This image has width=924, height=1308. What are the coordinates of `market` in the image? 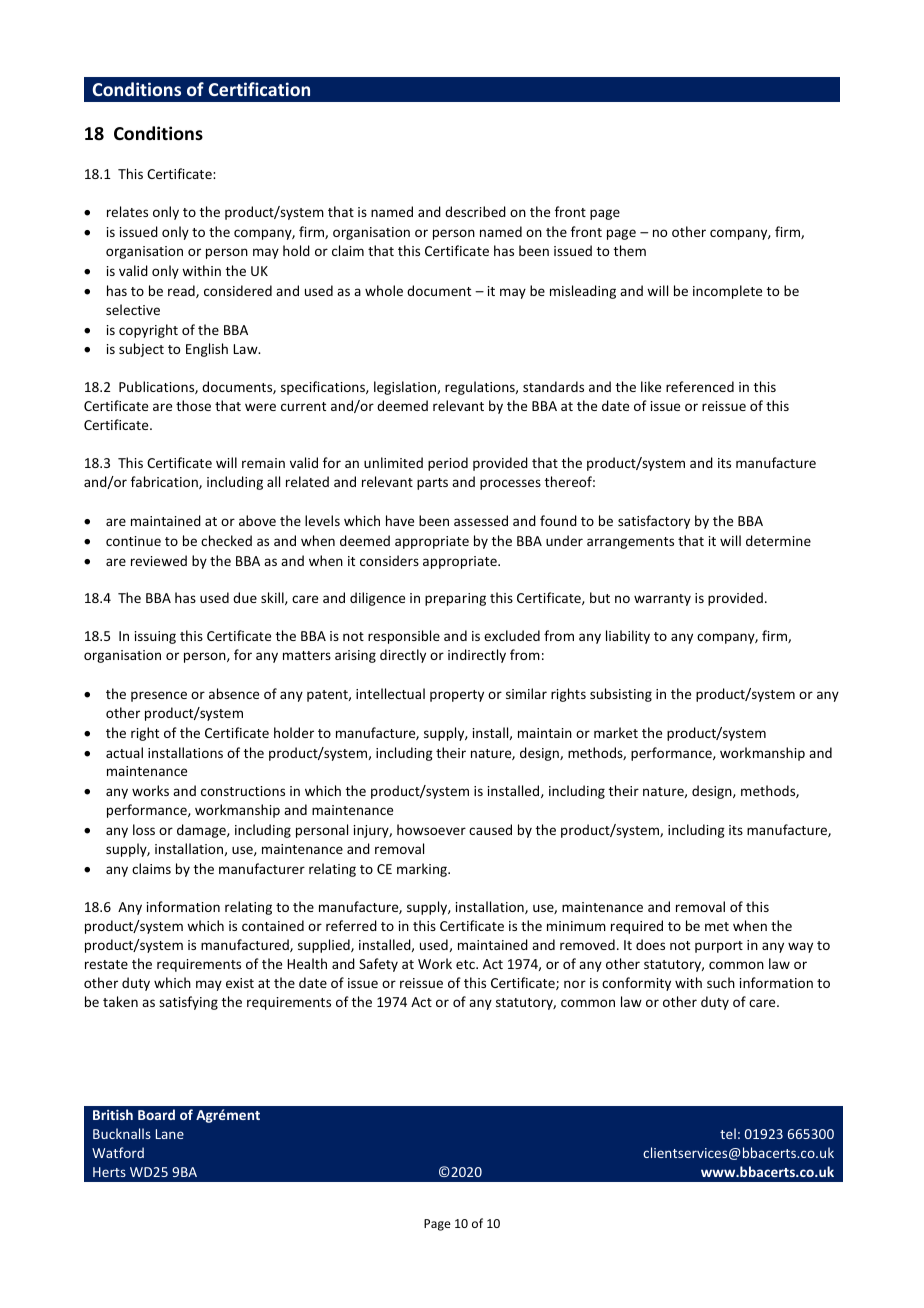 It's located at (616, 732).
